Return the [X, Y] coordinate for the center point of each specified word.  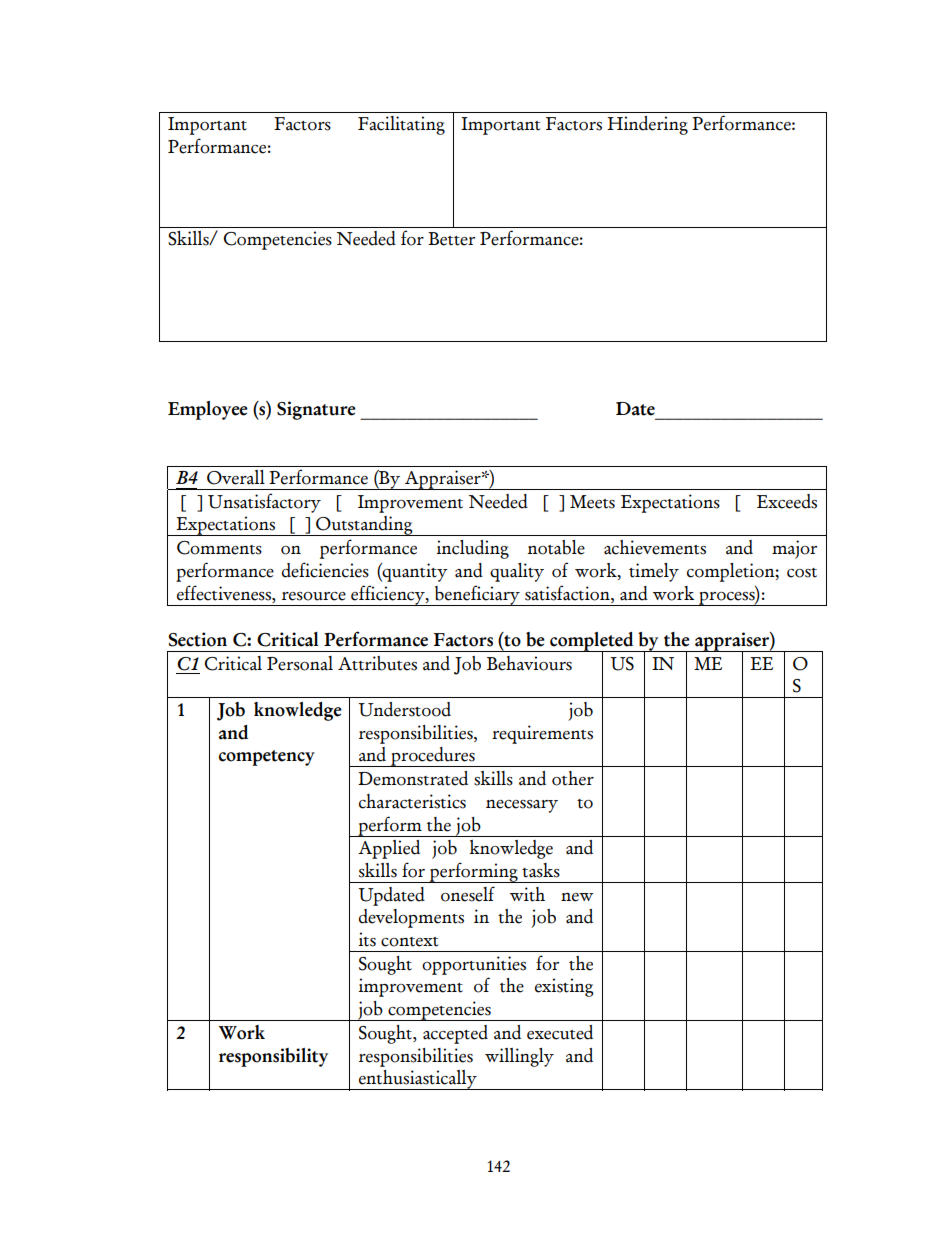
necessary [522, 806]
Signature [316, 410]
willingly [519, 1057]
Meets [592, 502]
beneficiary [477, 595]
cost [802, 573]
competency [267, 758]
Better [451, 239]
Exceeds [787, 501]
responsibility [273, 1057]
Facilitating [401, 125]
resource [314, 596]
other [573, 778]
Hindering [647, 125]
